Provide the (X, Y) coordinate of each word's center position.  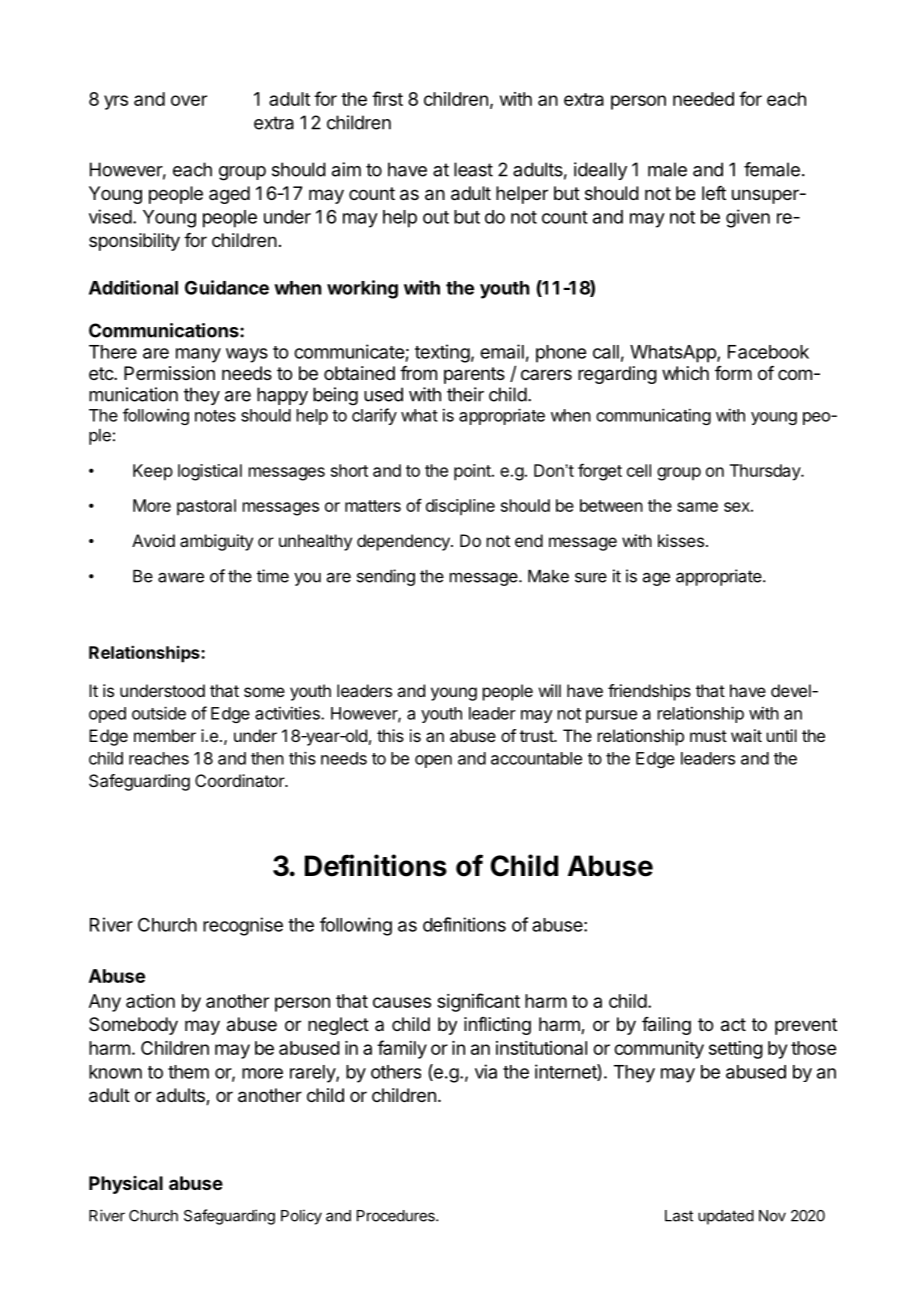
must (708, 736)
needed (703, 99)
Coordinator (240, 780)
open (433, 761)
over (189, 100)
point (473, 472)
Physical (126, 1185)
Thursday (766, 472)
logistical (210, 472)
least (473, 169)
